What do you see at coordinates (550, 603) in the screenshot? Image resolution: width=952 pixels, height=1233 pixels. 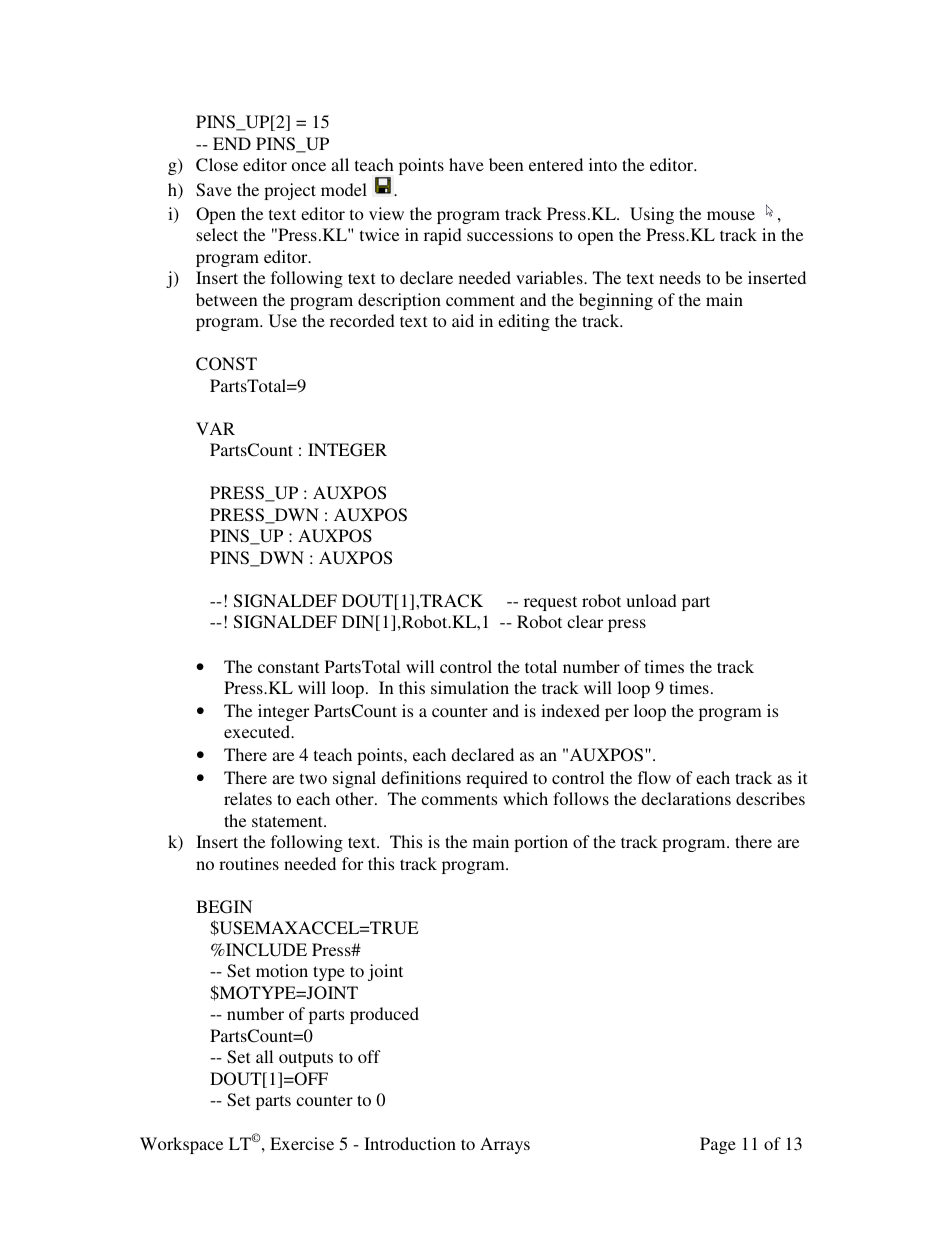 I see `request` at bounding box center [550, 603].
